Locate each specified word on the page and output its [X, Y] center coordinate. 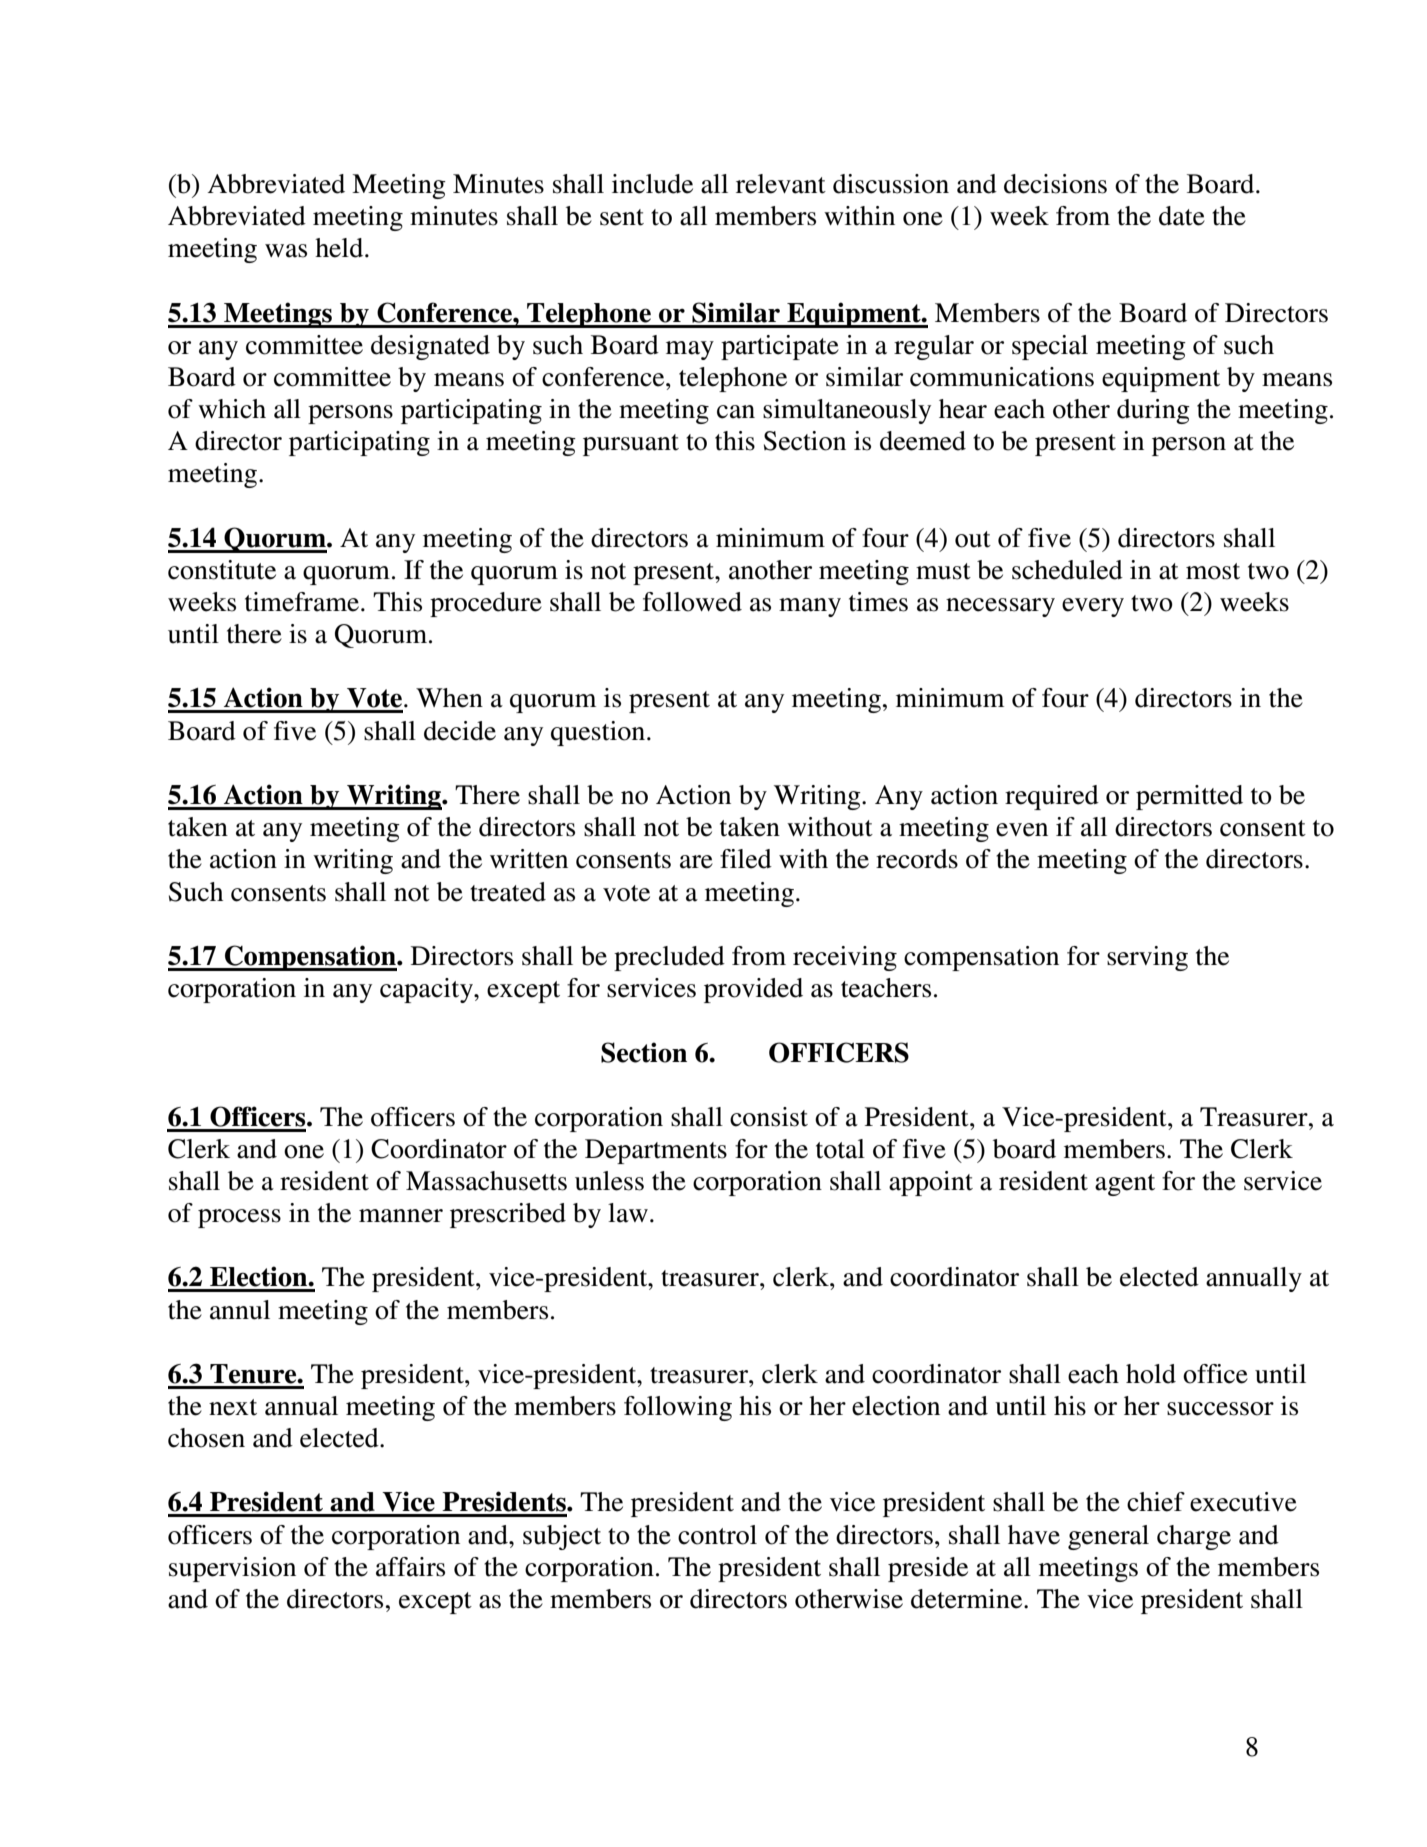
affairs [410, 1567]
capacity [427, 990]
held [340, 248]
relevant [781, 184]
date [1182, 216]
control [717, 1535]
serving [1147, 958]
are [696, 862]
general [1108, 1537]
